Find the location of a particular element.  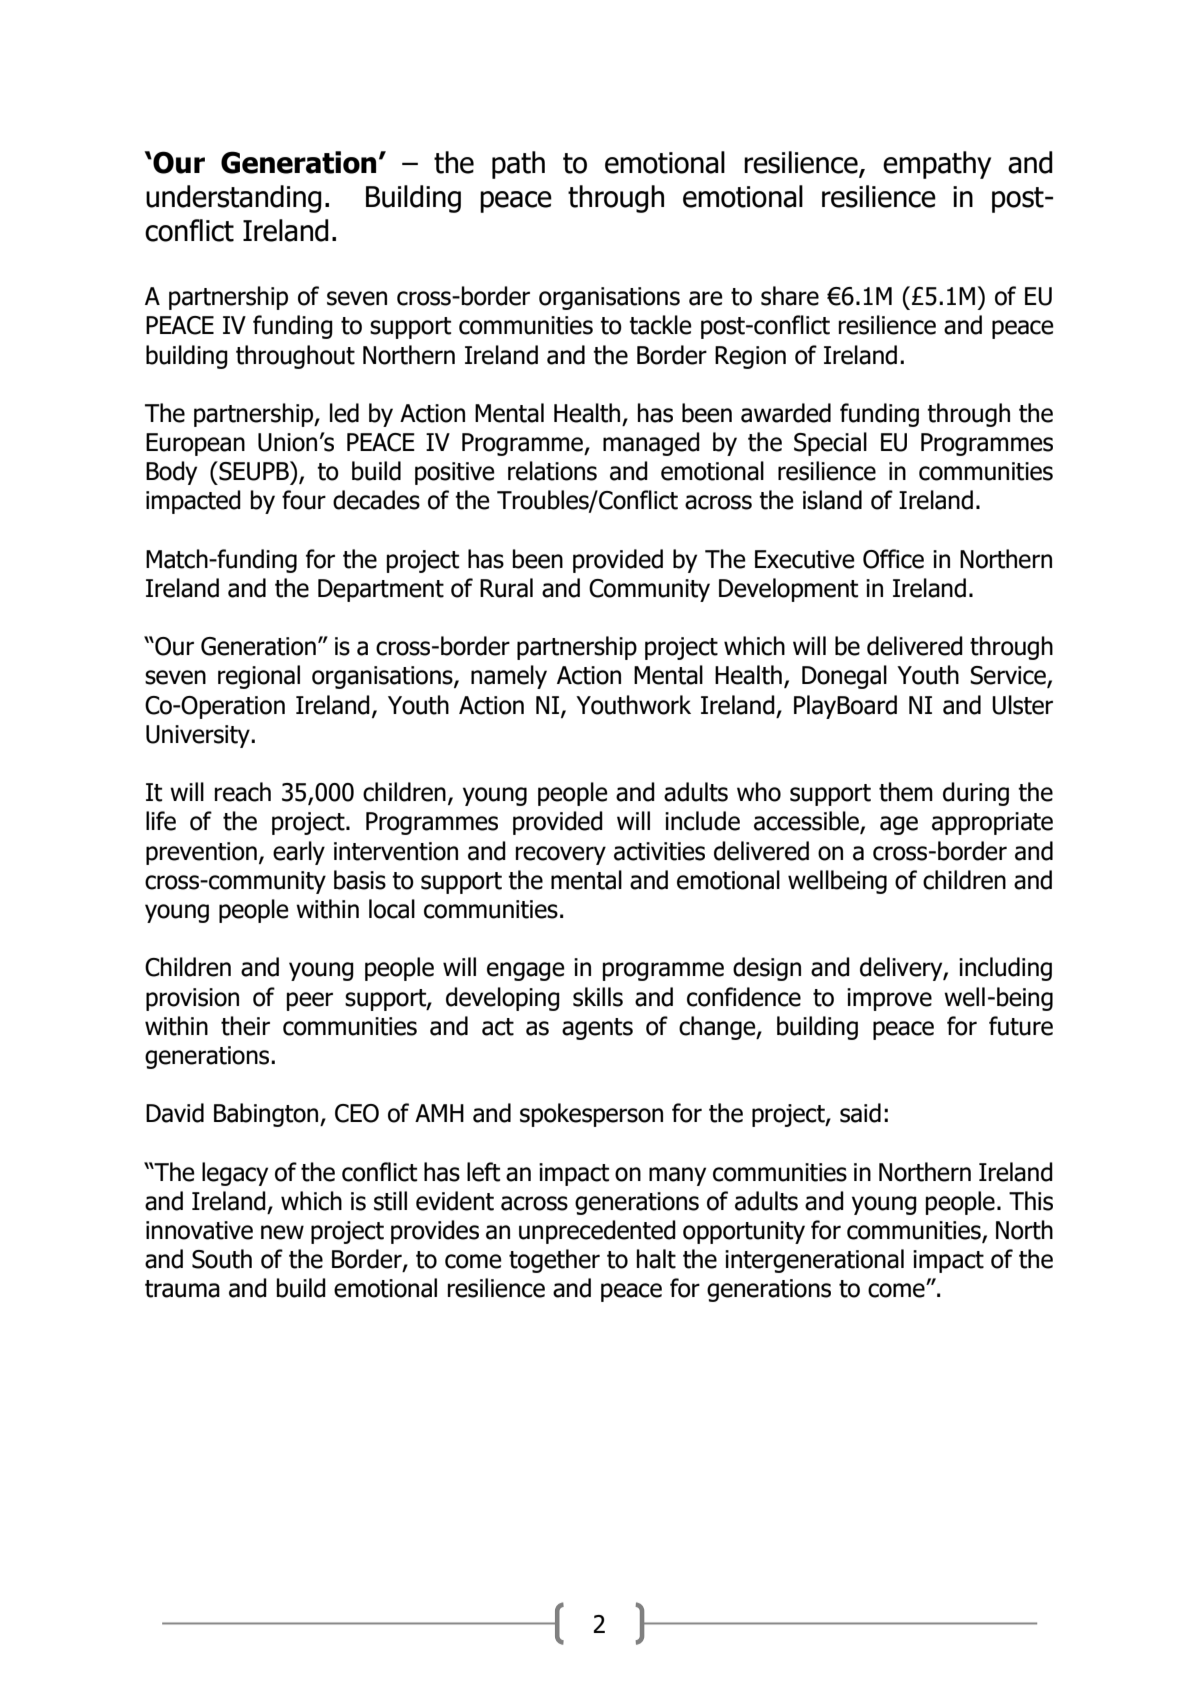

four is located at coordinates (304, 500).
